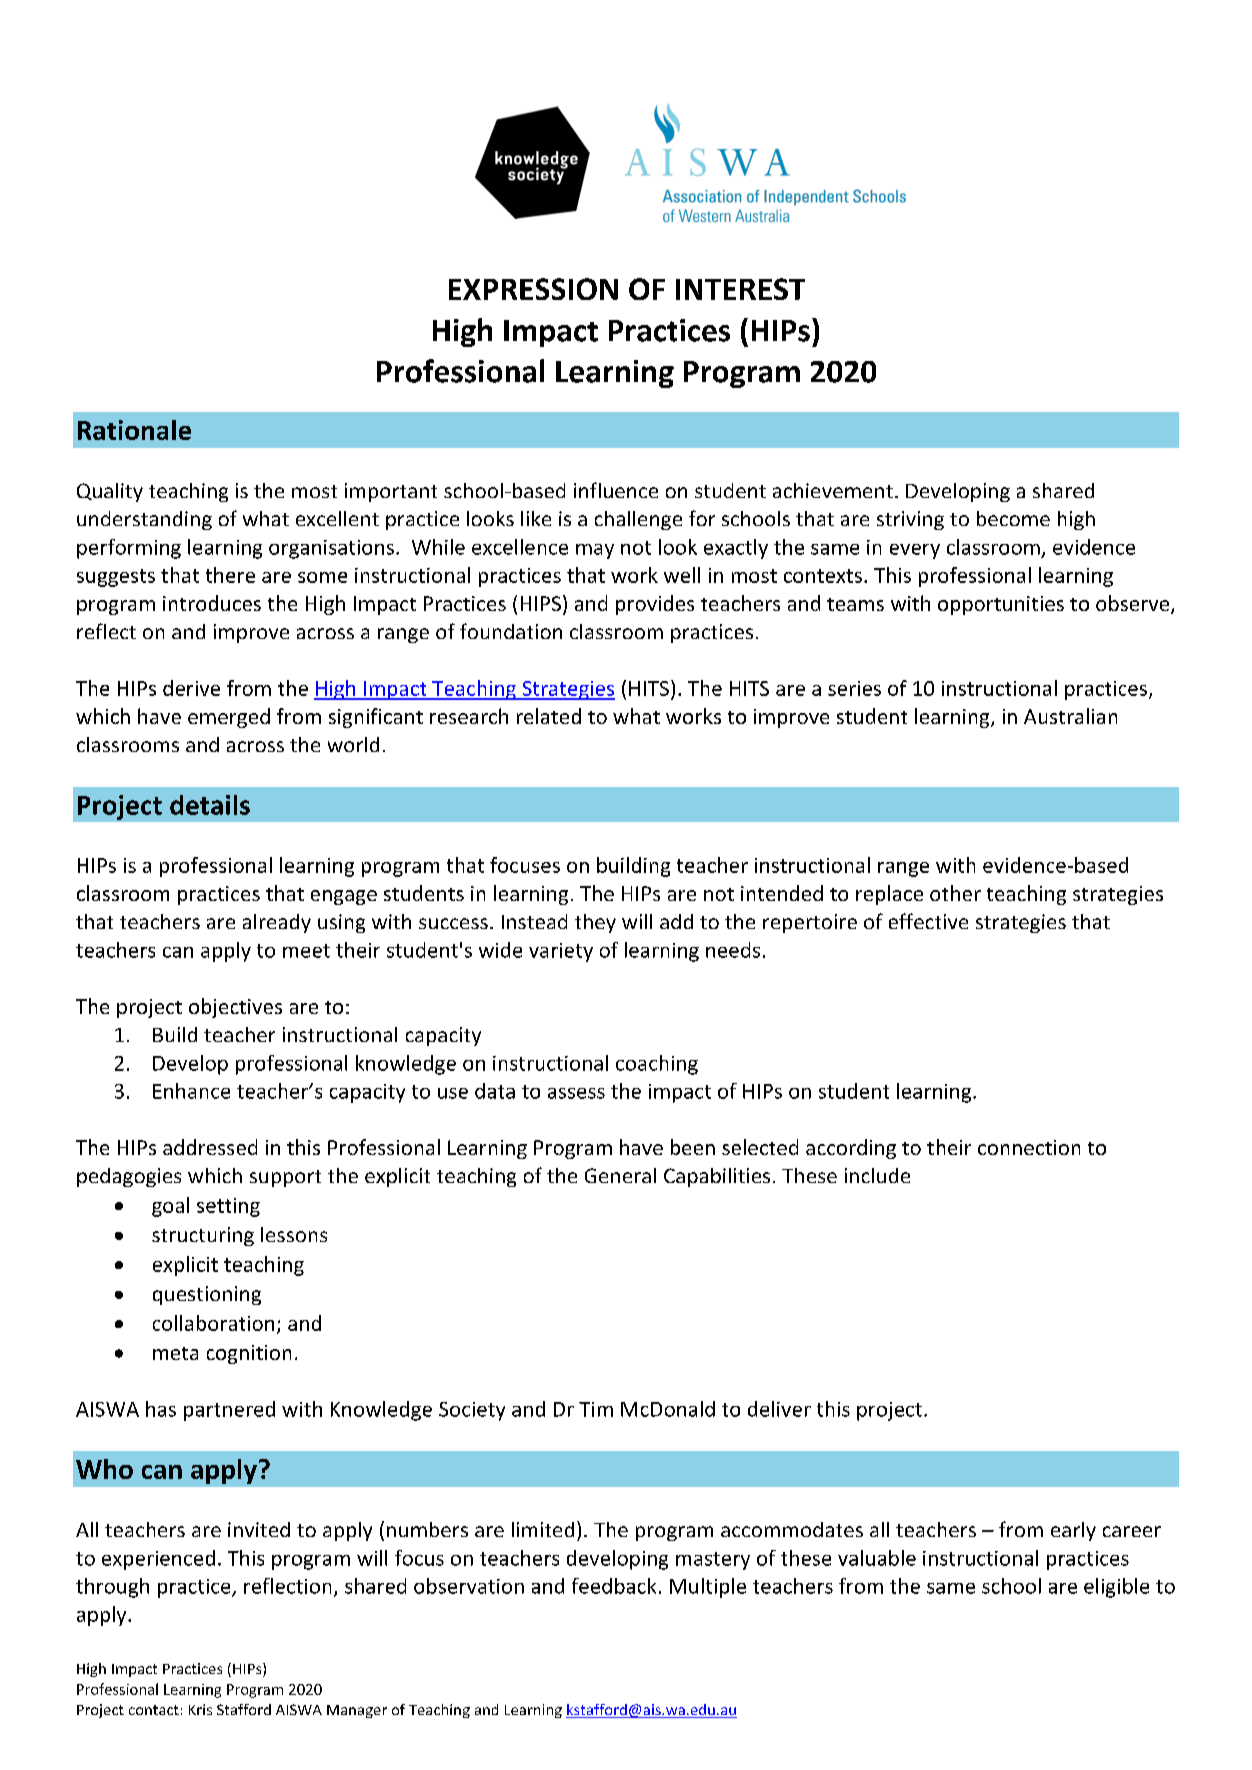 Image resolution: width=1252 pixels, height=1770 pixels. I want to click on effective, so click(928, 921).
